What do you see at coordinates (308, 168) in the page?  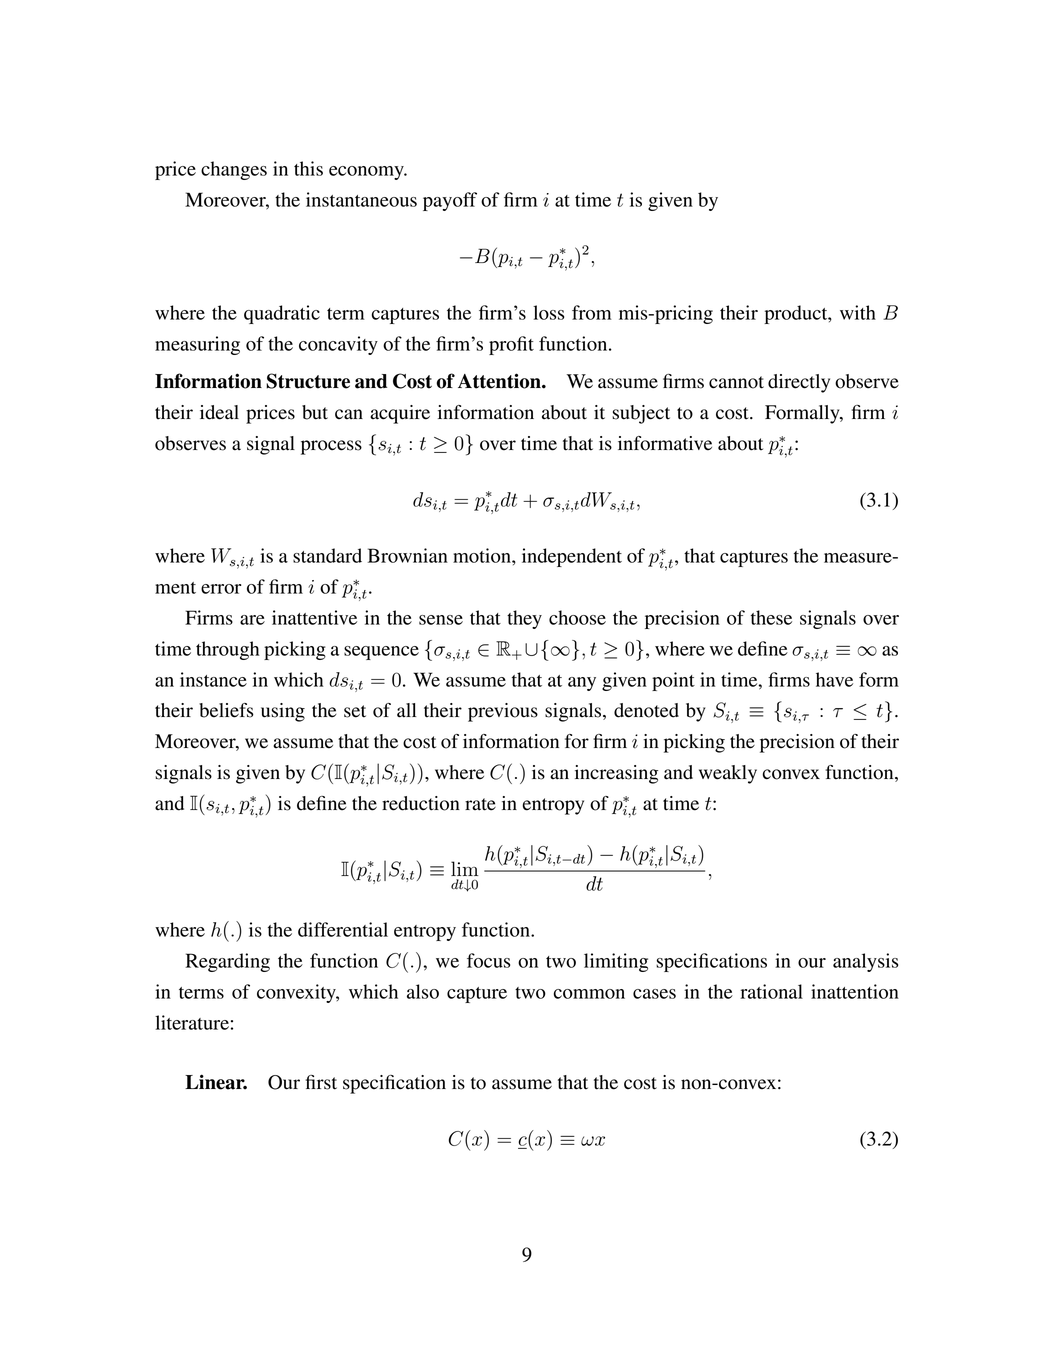 I see `this` at bounding box center [308, 168].
